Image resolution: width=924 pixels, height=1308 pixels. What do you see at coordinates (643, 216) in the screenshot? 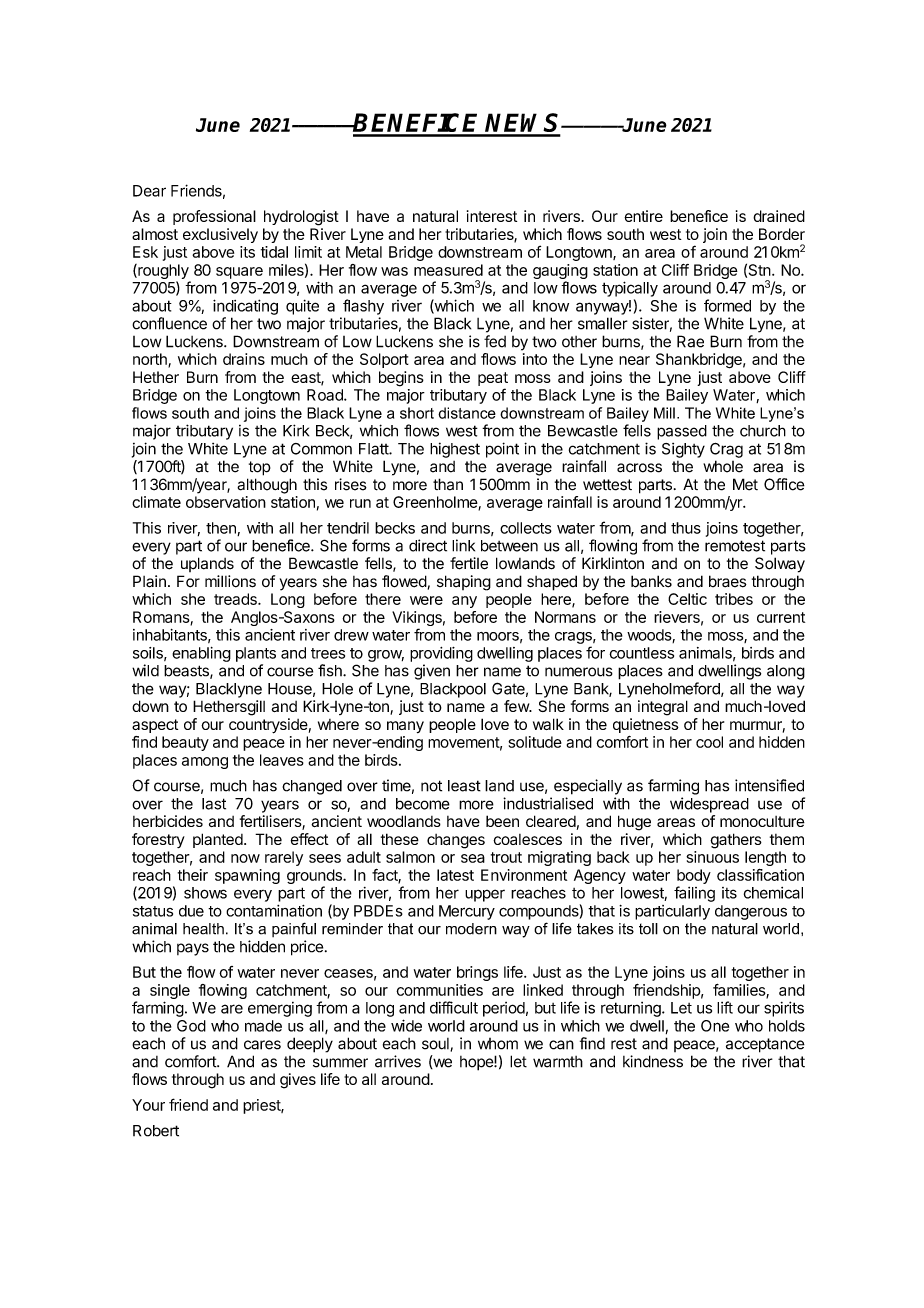
I see `entire` at bounding box center [643, 216].
